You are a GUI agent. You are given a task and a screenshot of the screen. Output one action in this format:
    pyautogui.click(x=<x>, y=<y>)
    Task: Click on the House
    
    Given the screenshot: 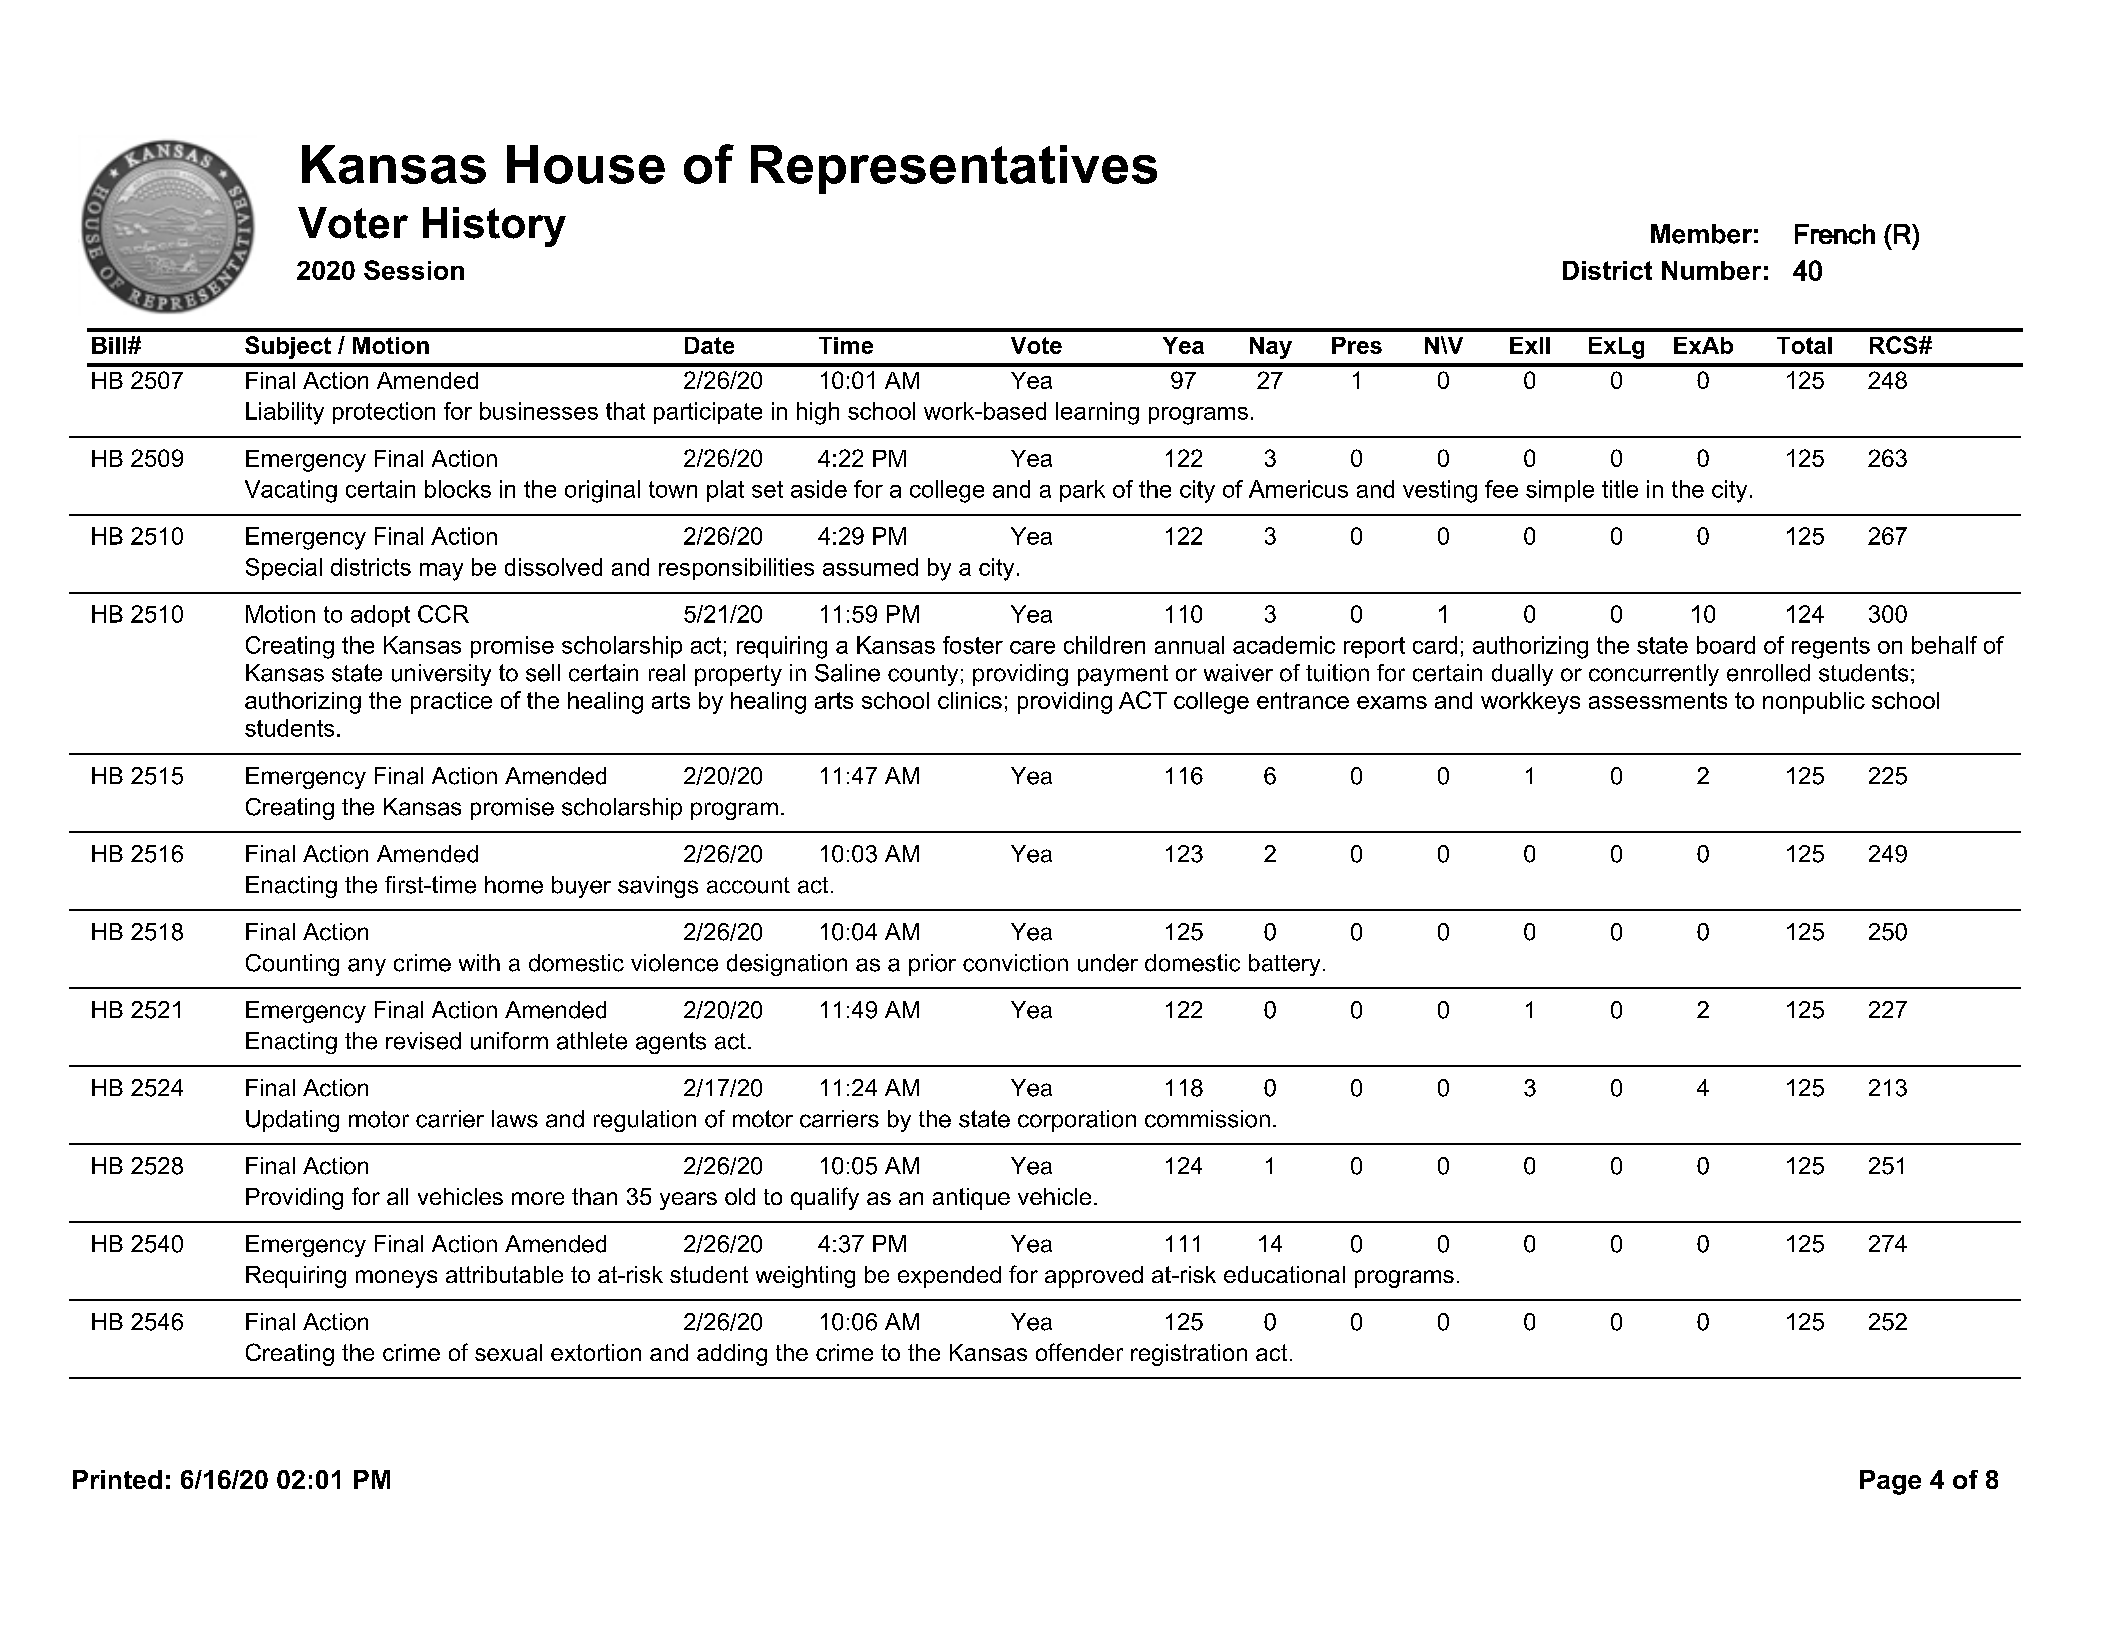 What is the action you would take?
    pyautogui.click(x=586, y=164)
